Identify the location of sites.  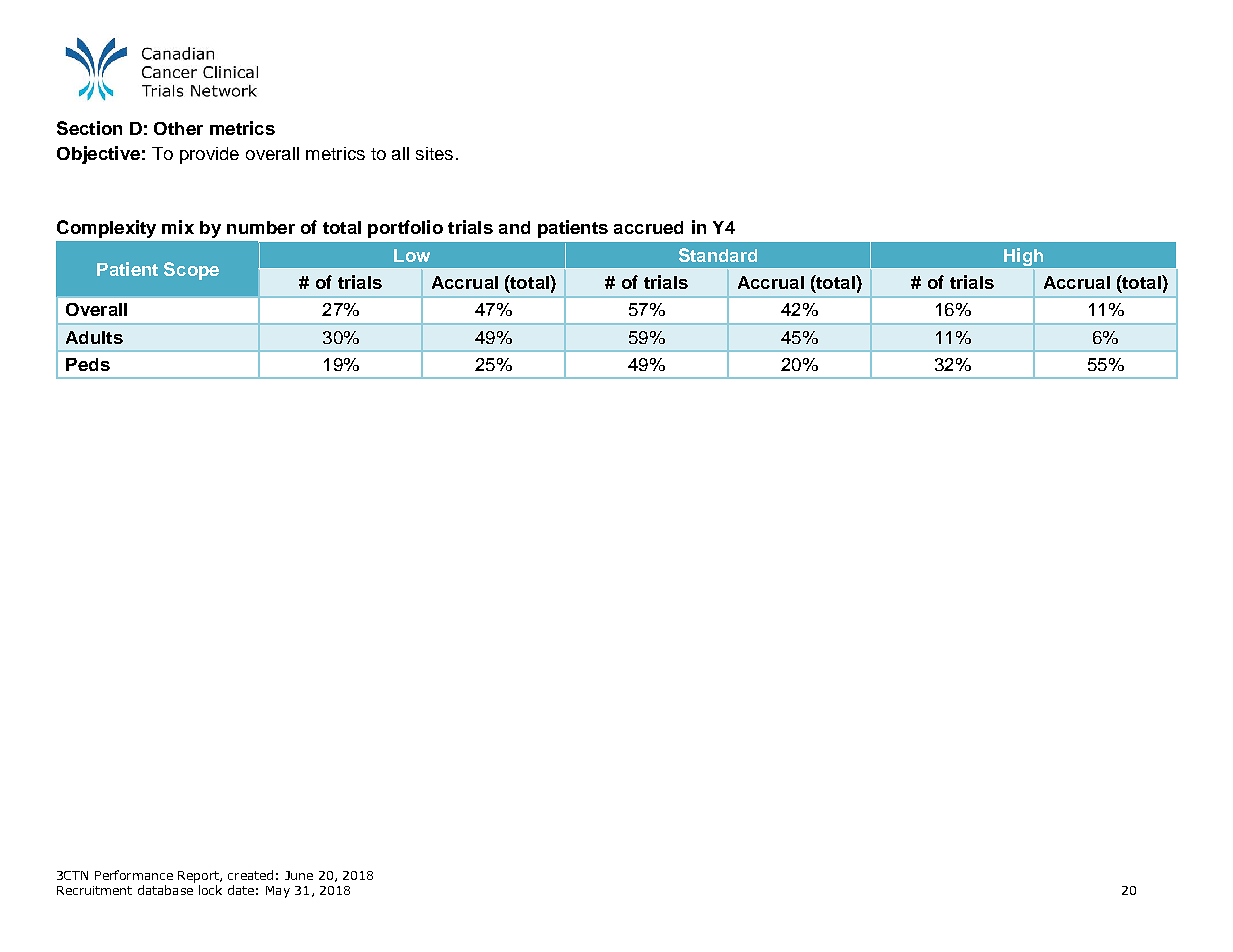
(434, 153).
